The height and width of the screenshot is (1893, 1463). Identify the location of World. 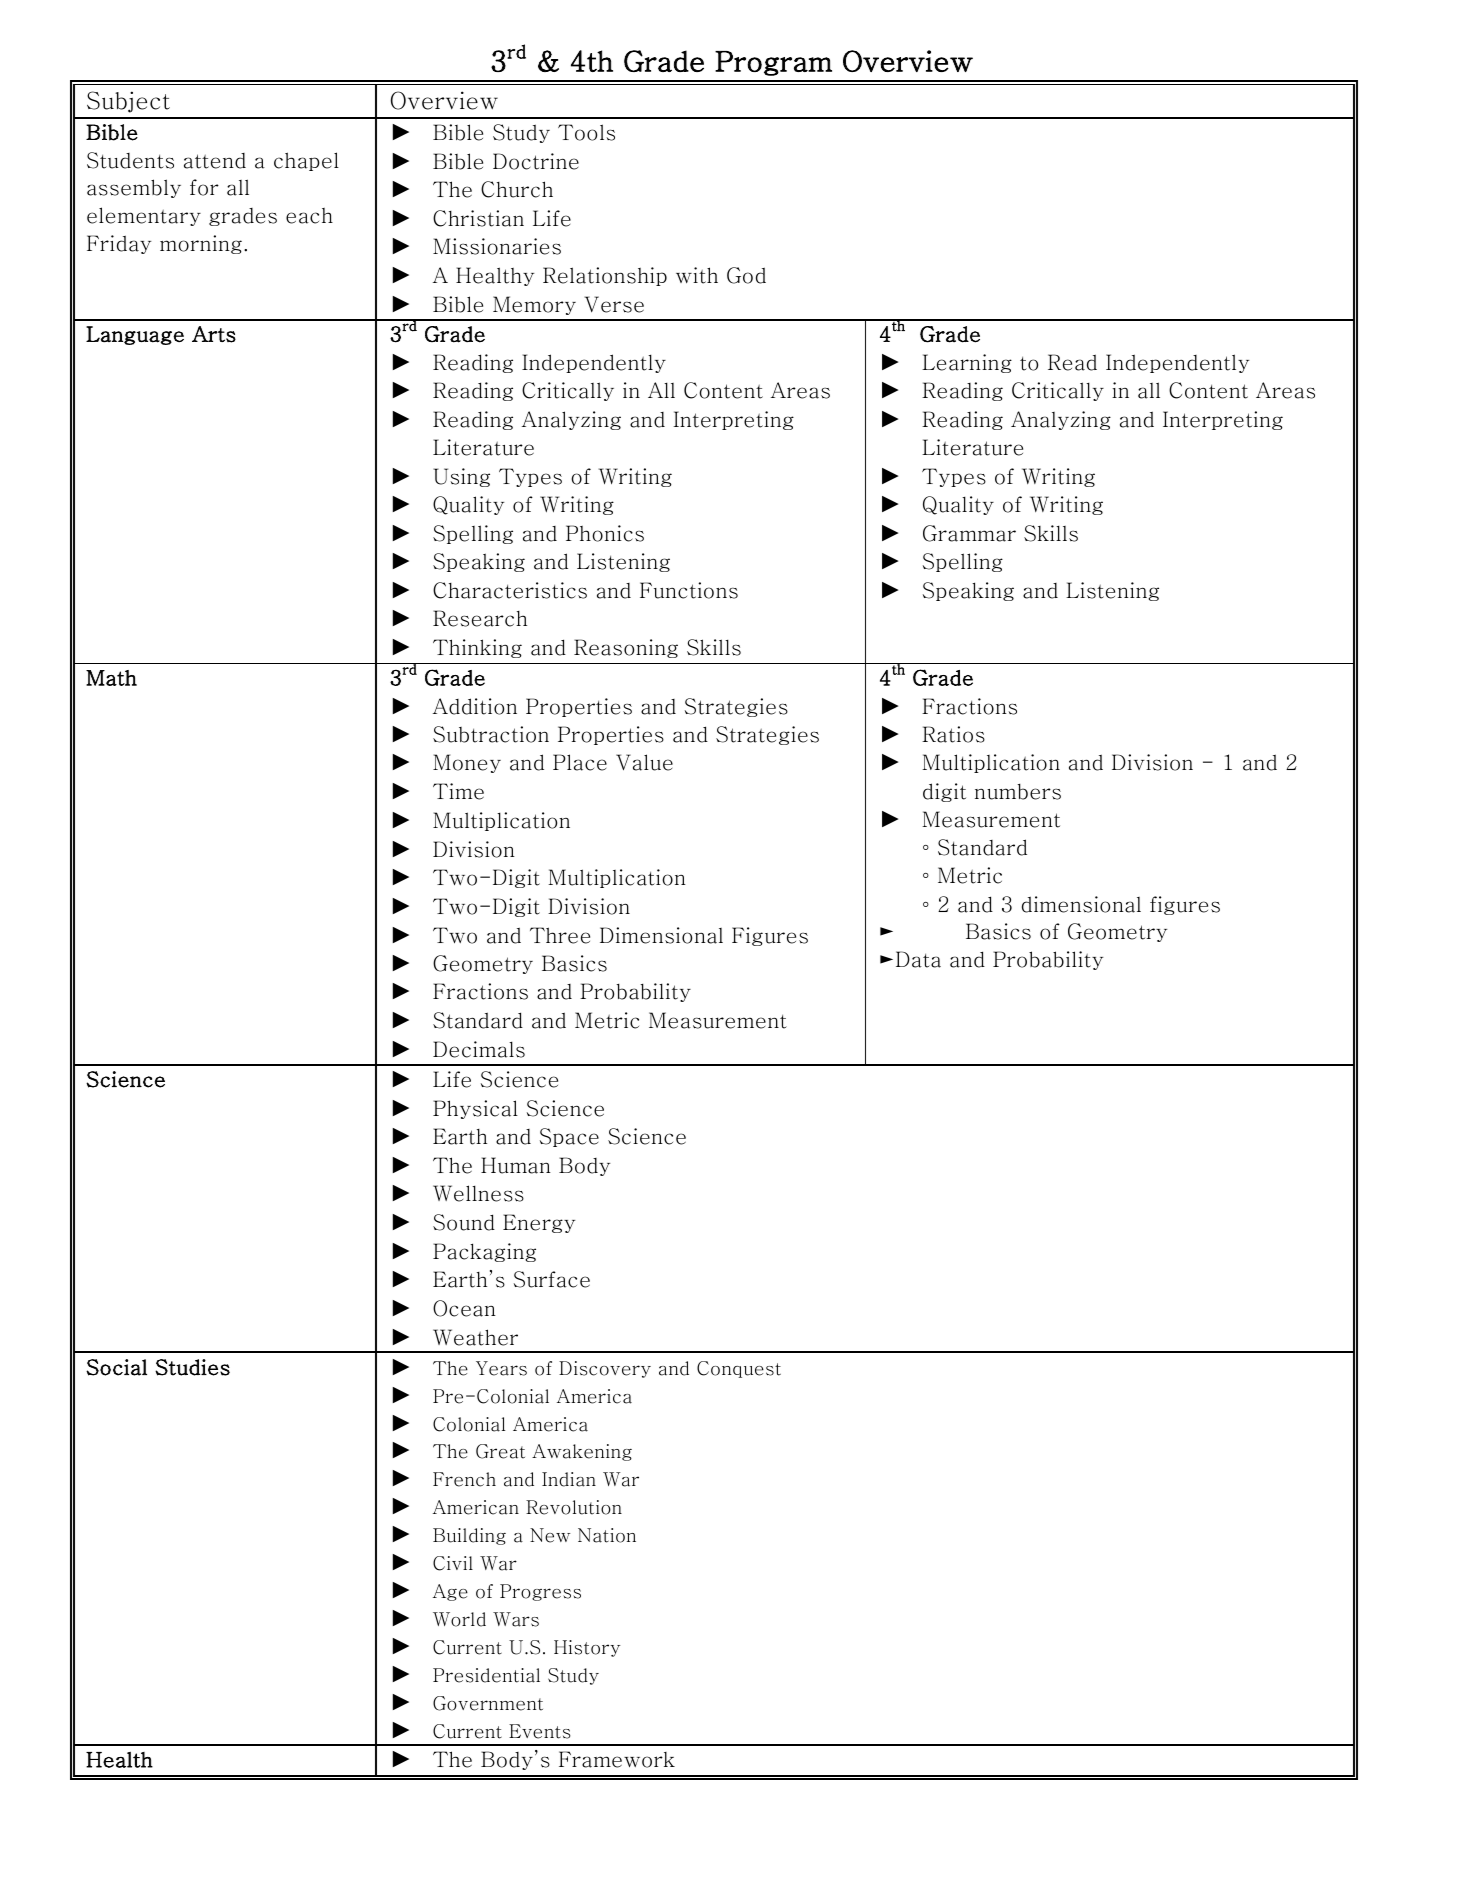
(459, 1619).
